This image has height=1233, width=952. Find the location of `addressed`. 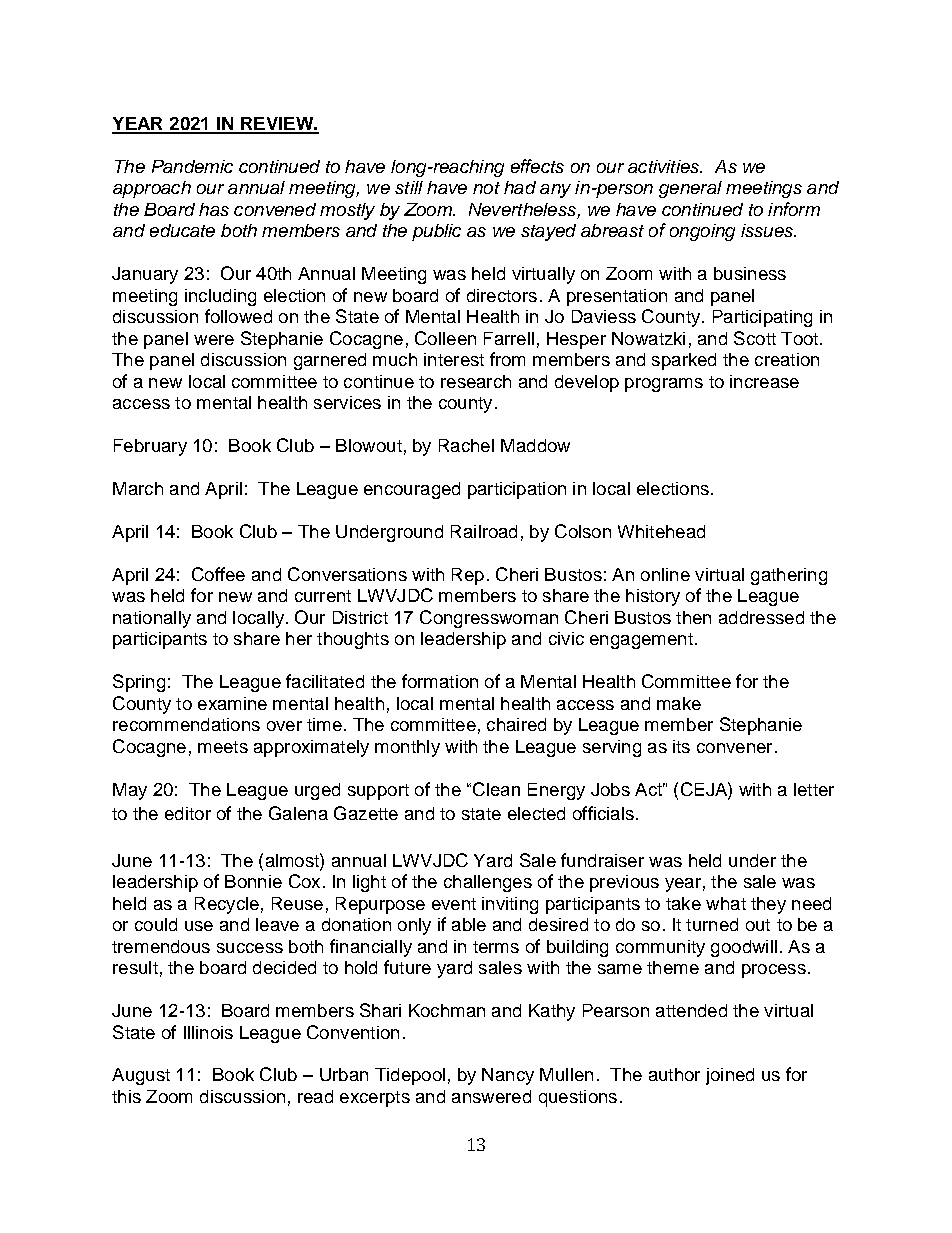

addressed is located at coordinates (761, 617).
